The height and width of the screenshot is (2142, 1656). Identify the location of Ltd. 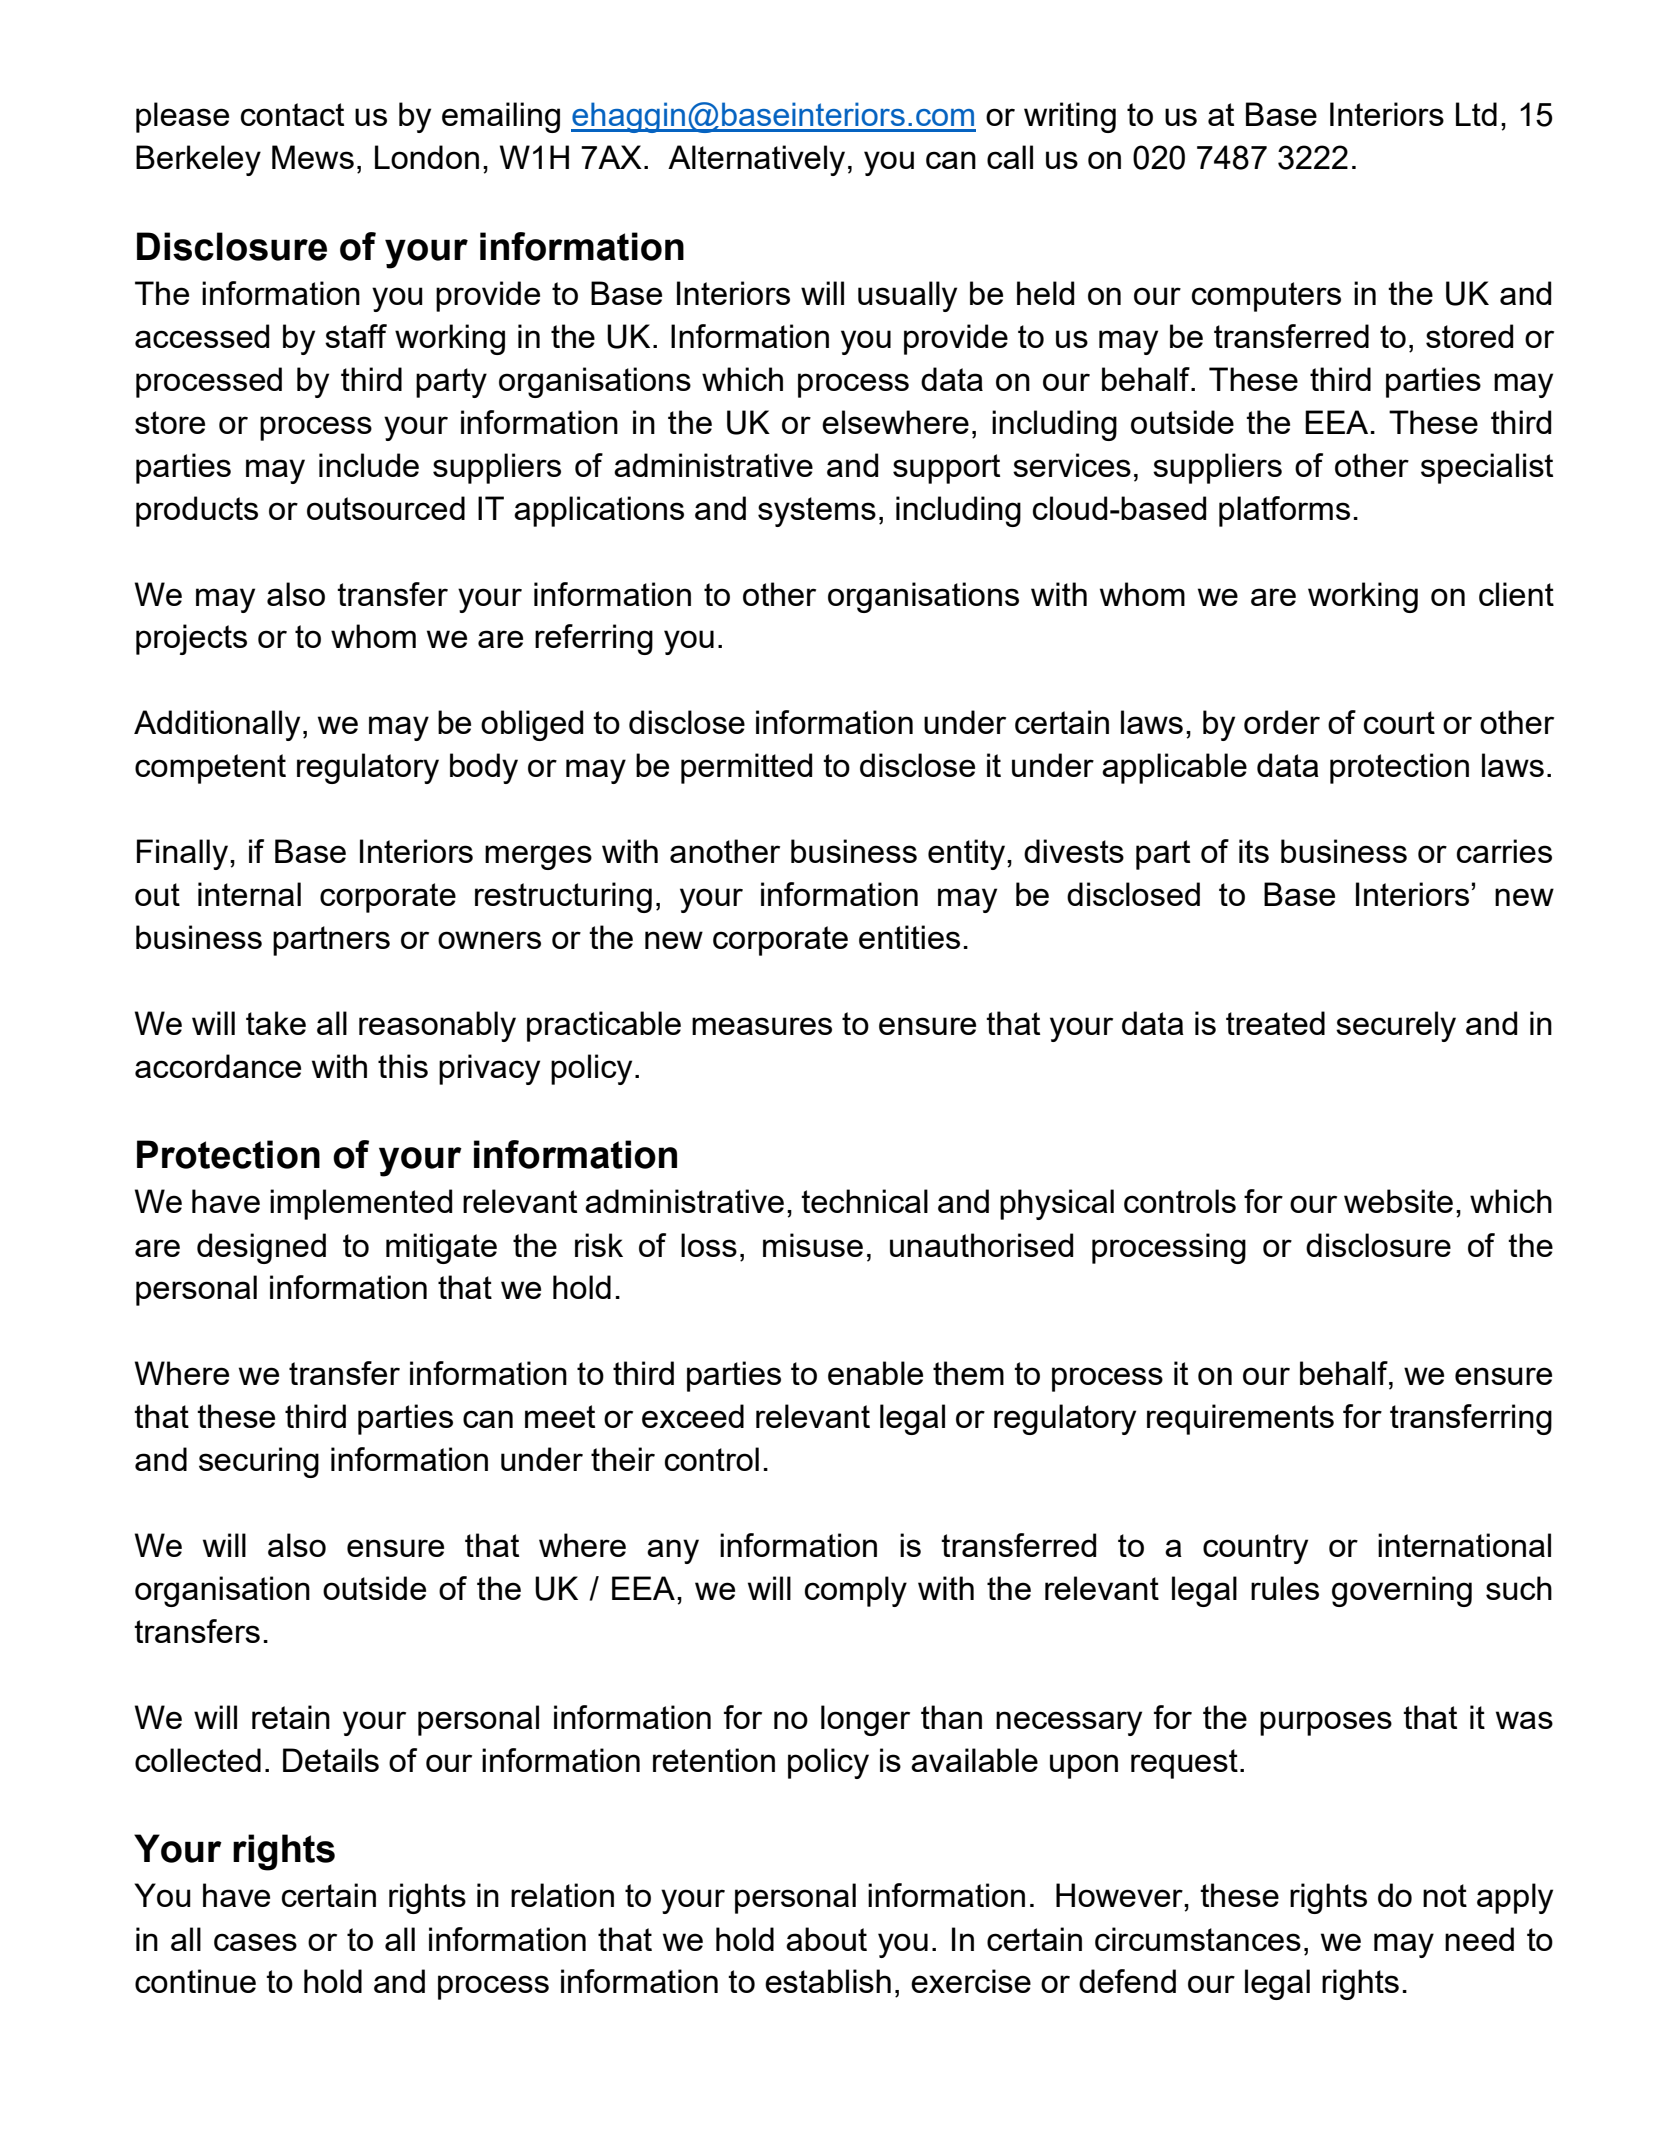
(1476, 114).
